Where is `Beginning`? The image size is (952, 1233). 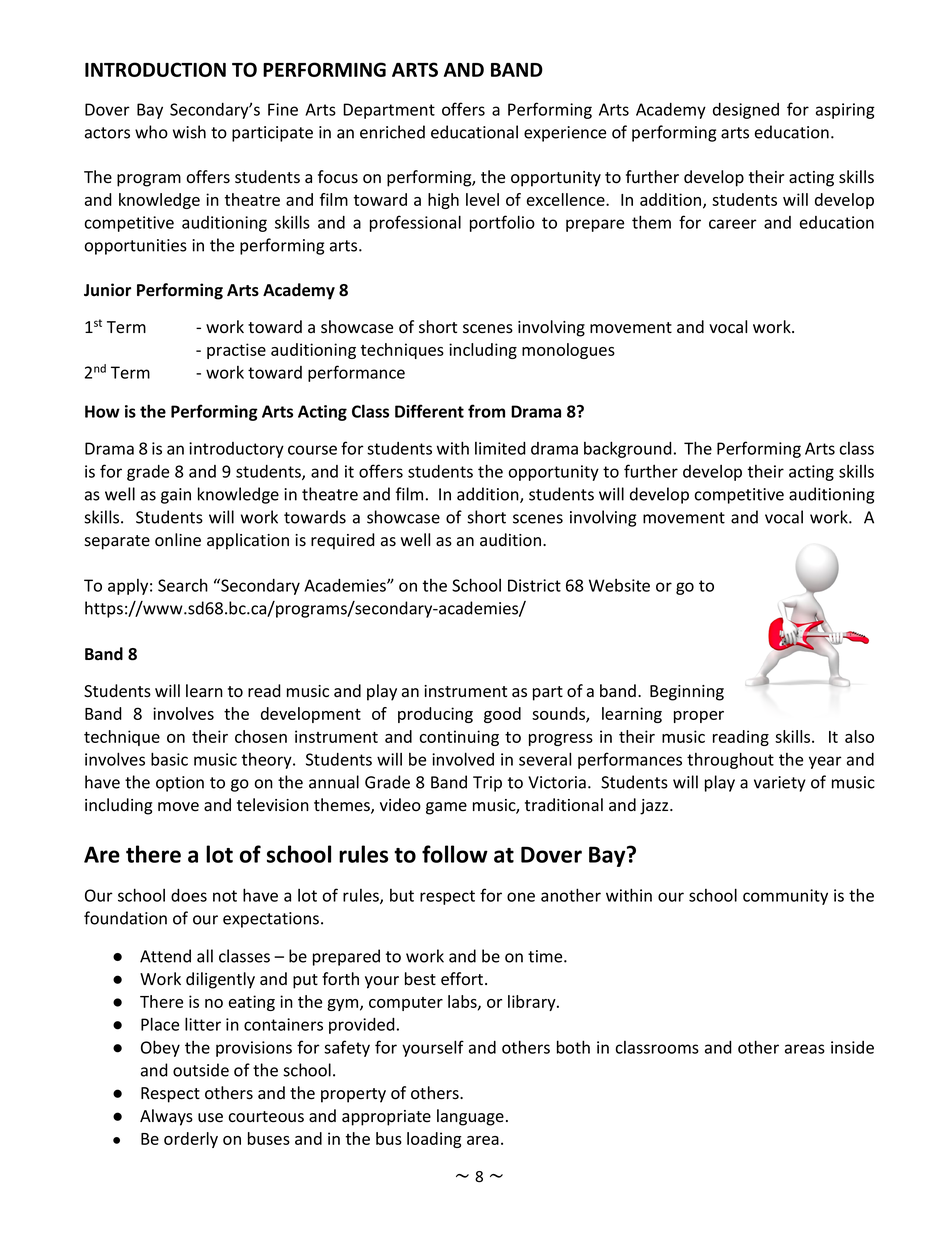
Beginning is located at coordinates (687, 693).
